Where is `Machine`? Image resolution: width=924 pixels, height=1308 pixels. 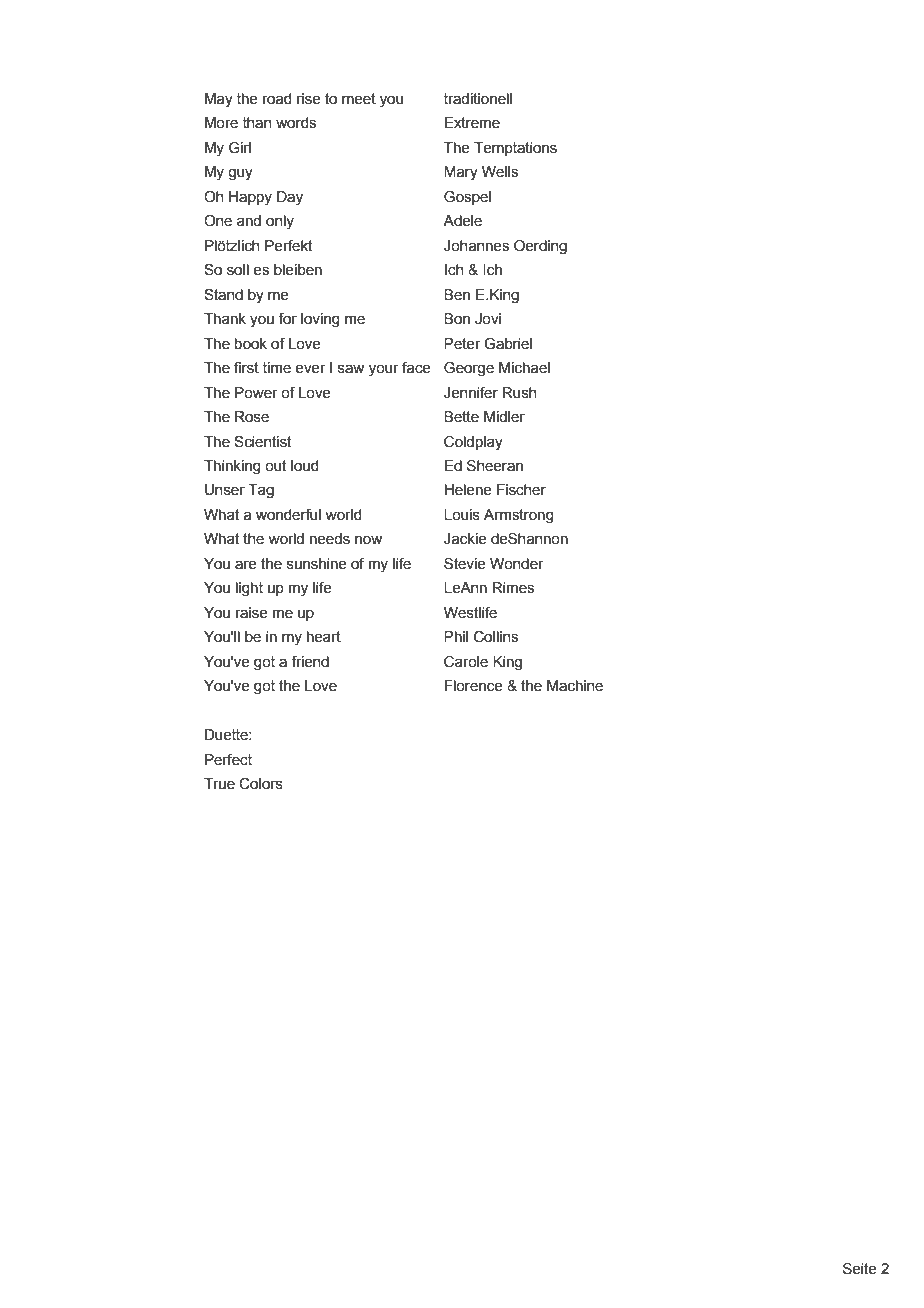
Machine is located at coordinates (575, 686).
